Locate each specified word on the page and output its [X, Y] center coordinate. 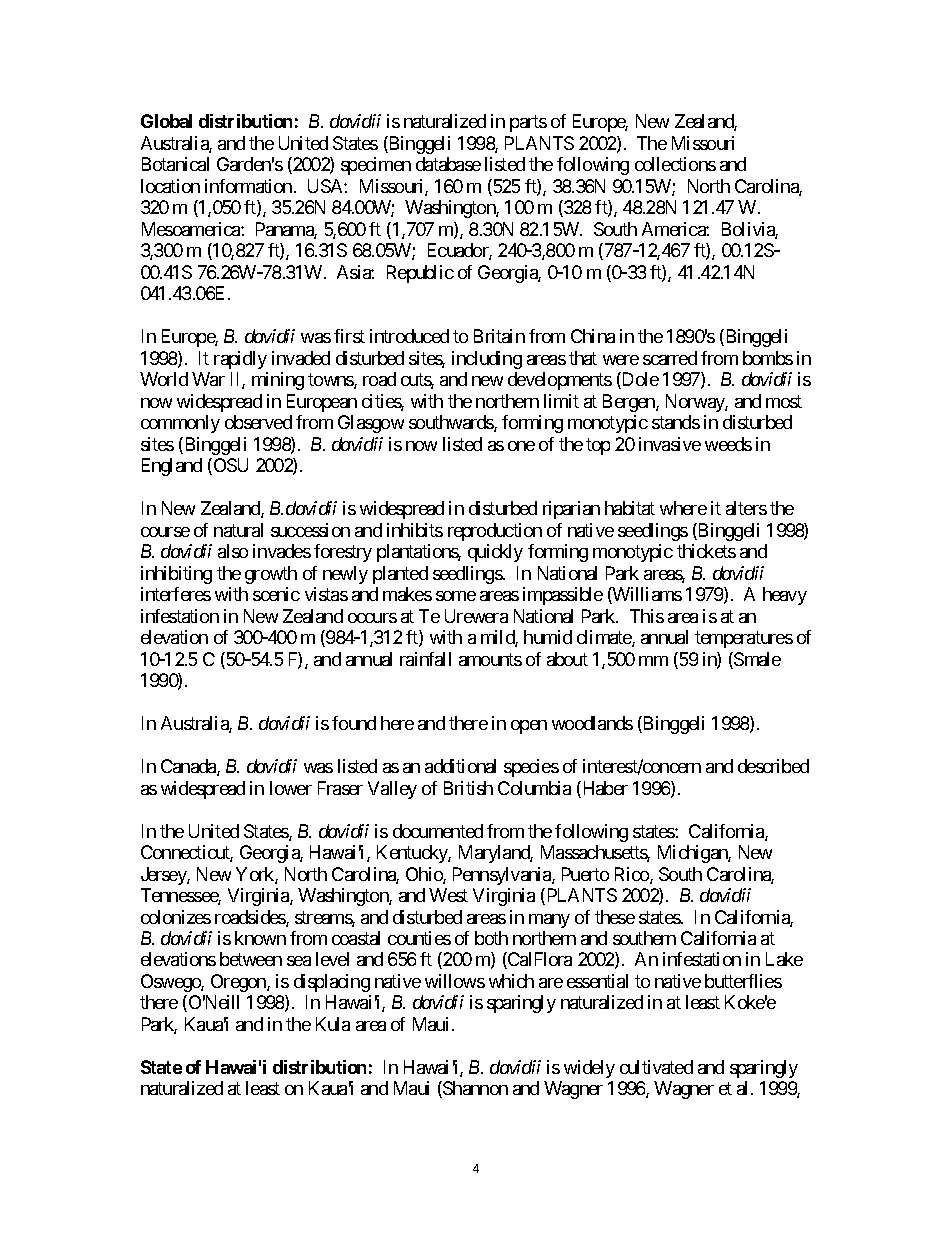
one [521, 446]
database [448, 164]
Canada [189, 767]
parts [528, 124]
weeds [728, 444]
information [248, 186]
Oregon [239, 983]
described [773, 766]
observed [258, 422]
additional [460, 766]
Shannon [474, 1089]
